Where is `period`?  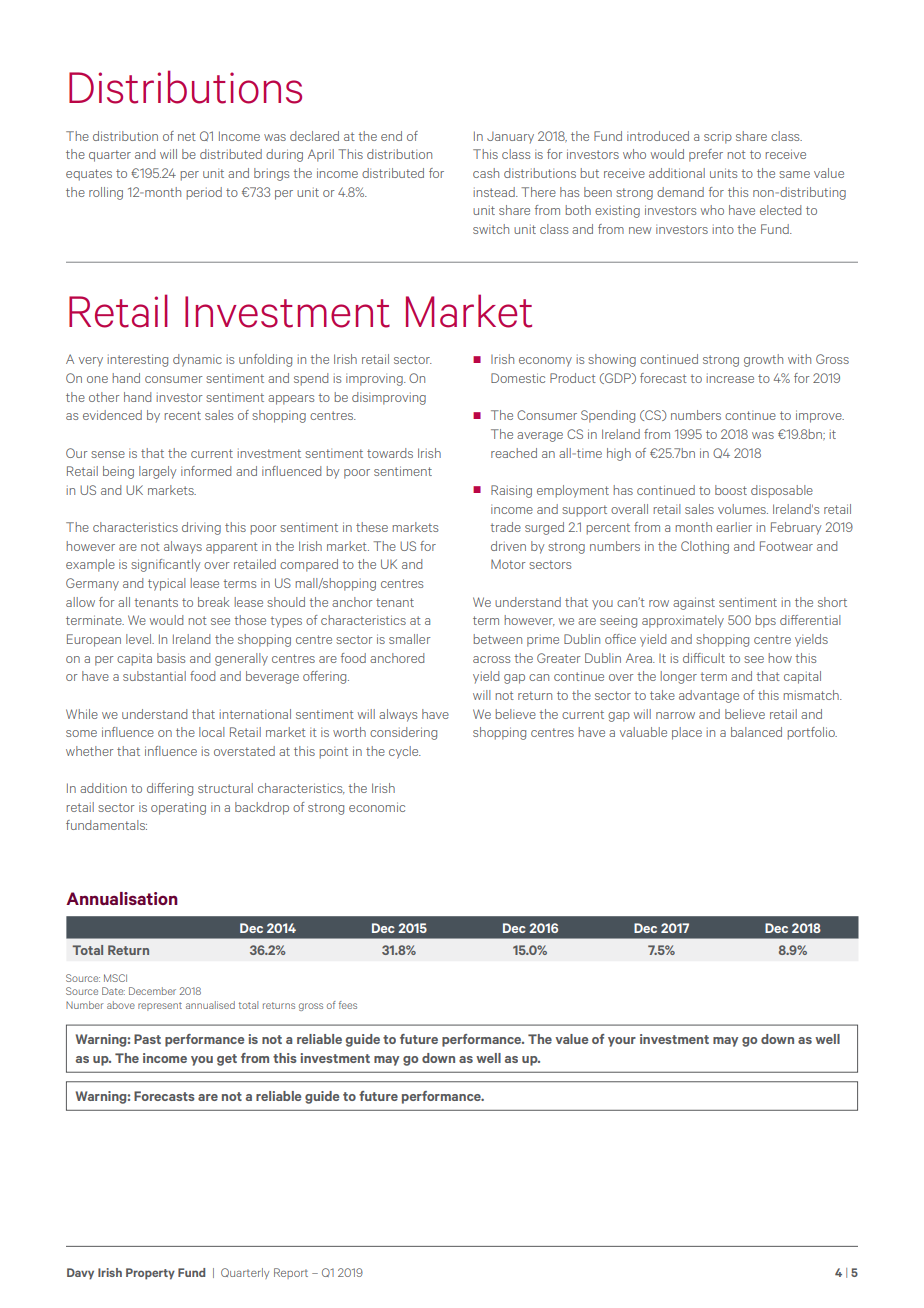 period is located at coordinates (204, 193).
